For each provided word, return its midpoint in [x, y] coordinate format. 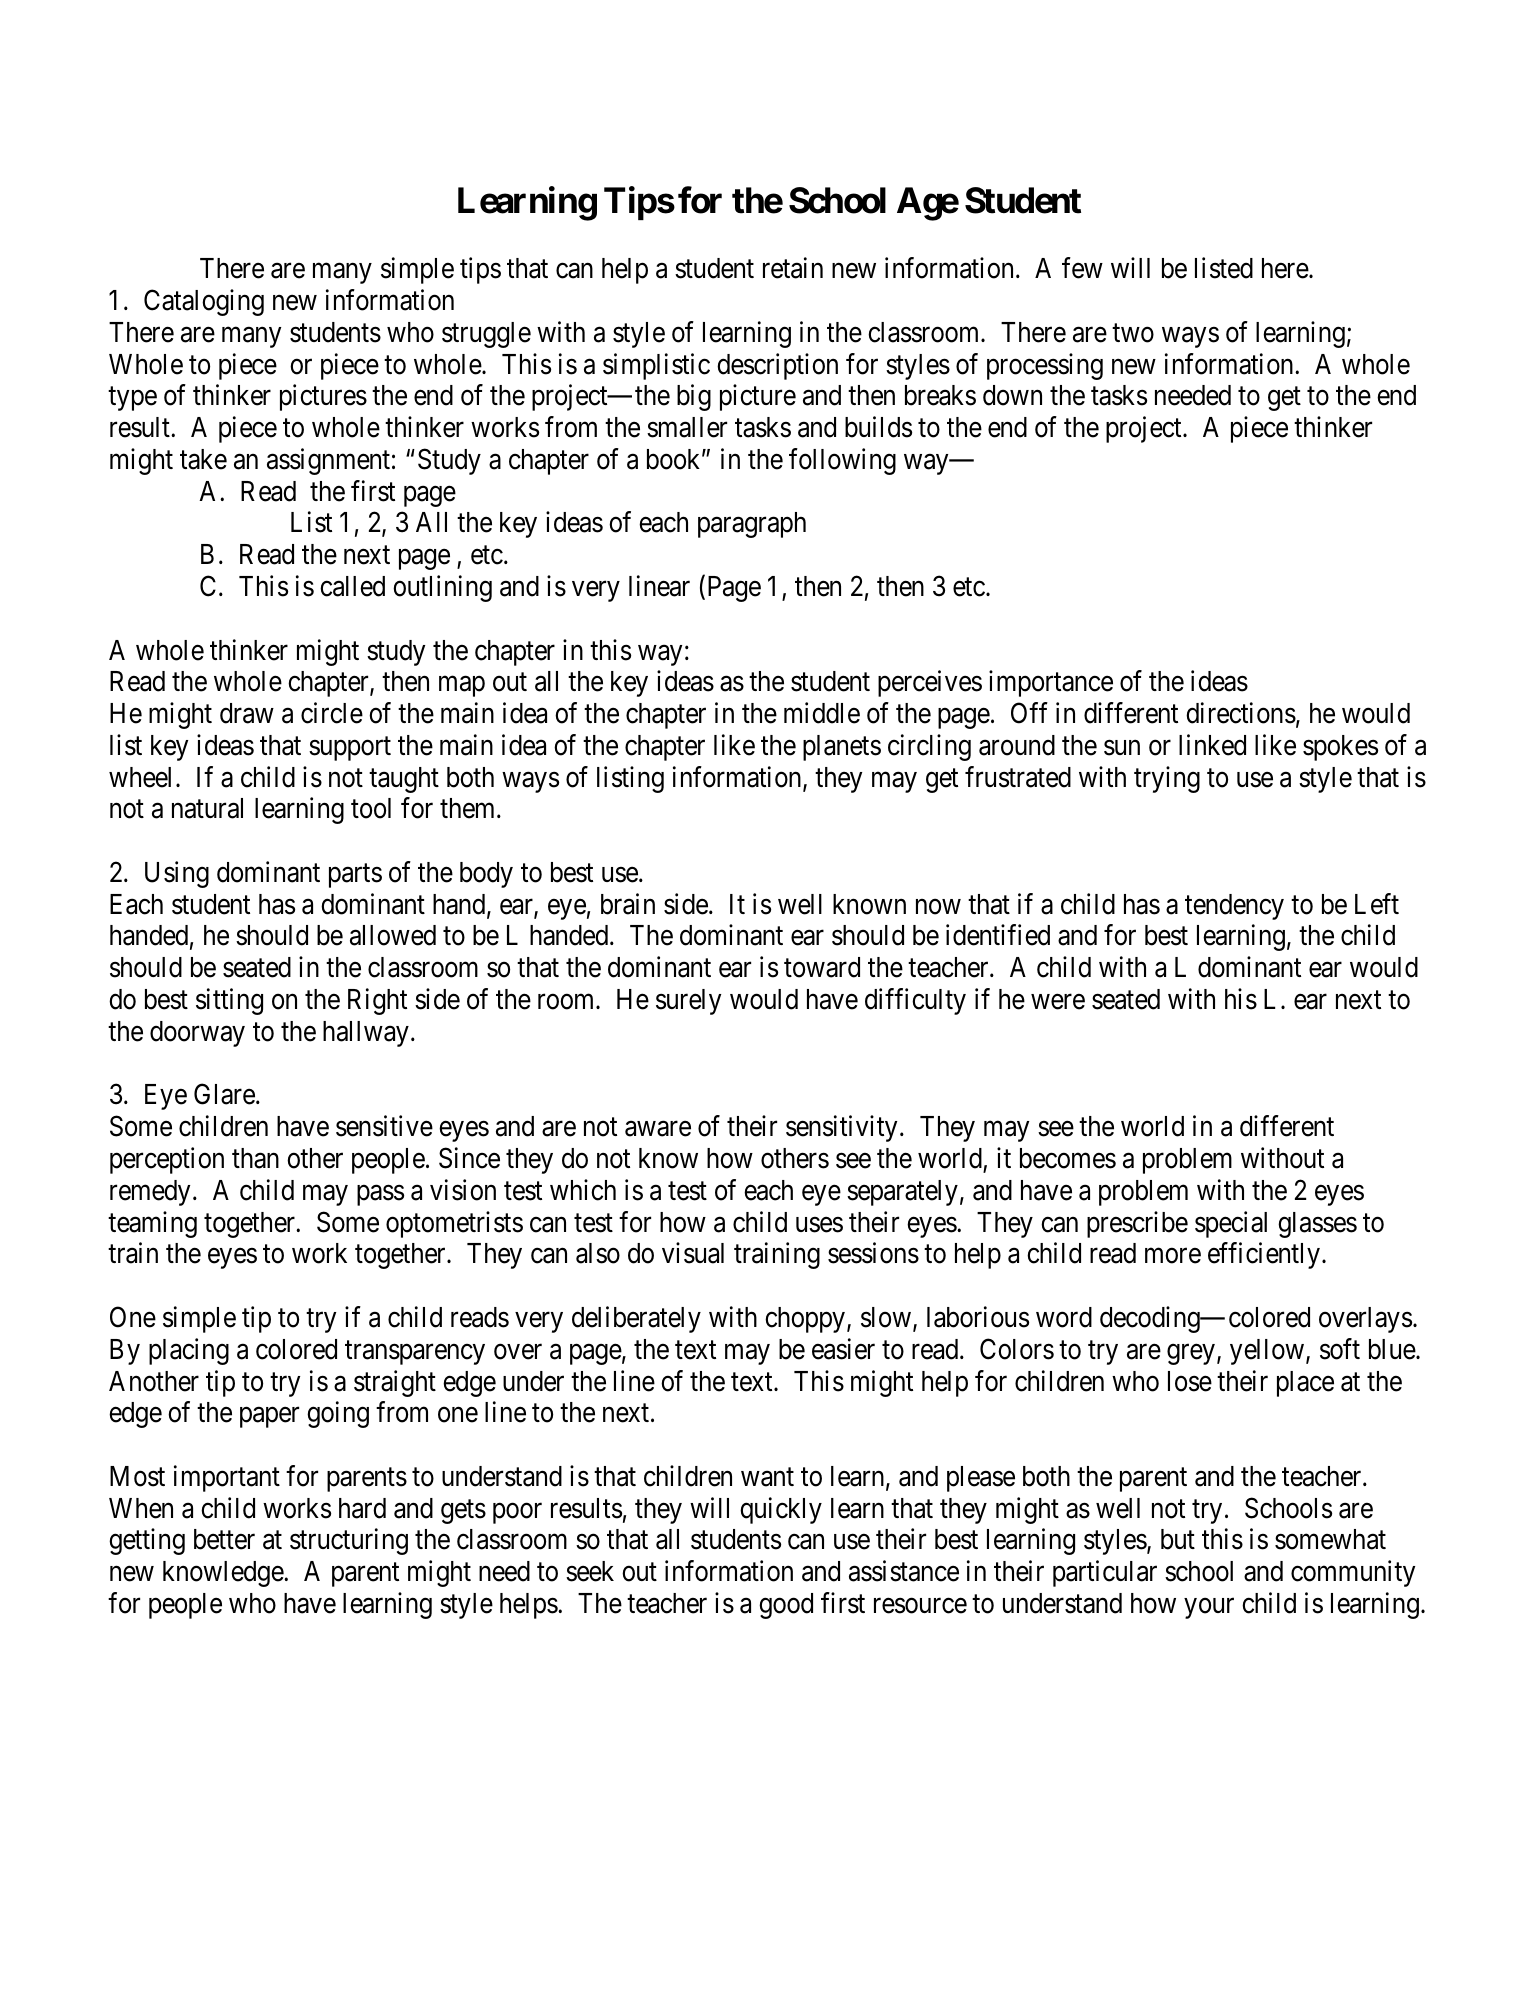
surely [688, 1002]
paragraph [752, 525]
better [224, 1539]
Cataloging [204, 302]
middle [822, 713]
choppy [806, 1320]
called [352, 586]
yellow [1268, 1352]
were [1058, 1002]
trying [1167, 779]
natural [207, 808]
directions [1241, 713]
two [1133, 333]
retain [793, 268]
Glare [224, 1094]
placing [189, 1351]
